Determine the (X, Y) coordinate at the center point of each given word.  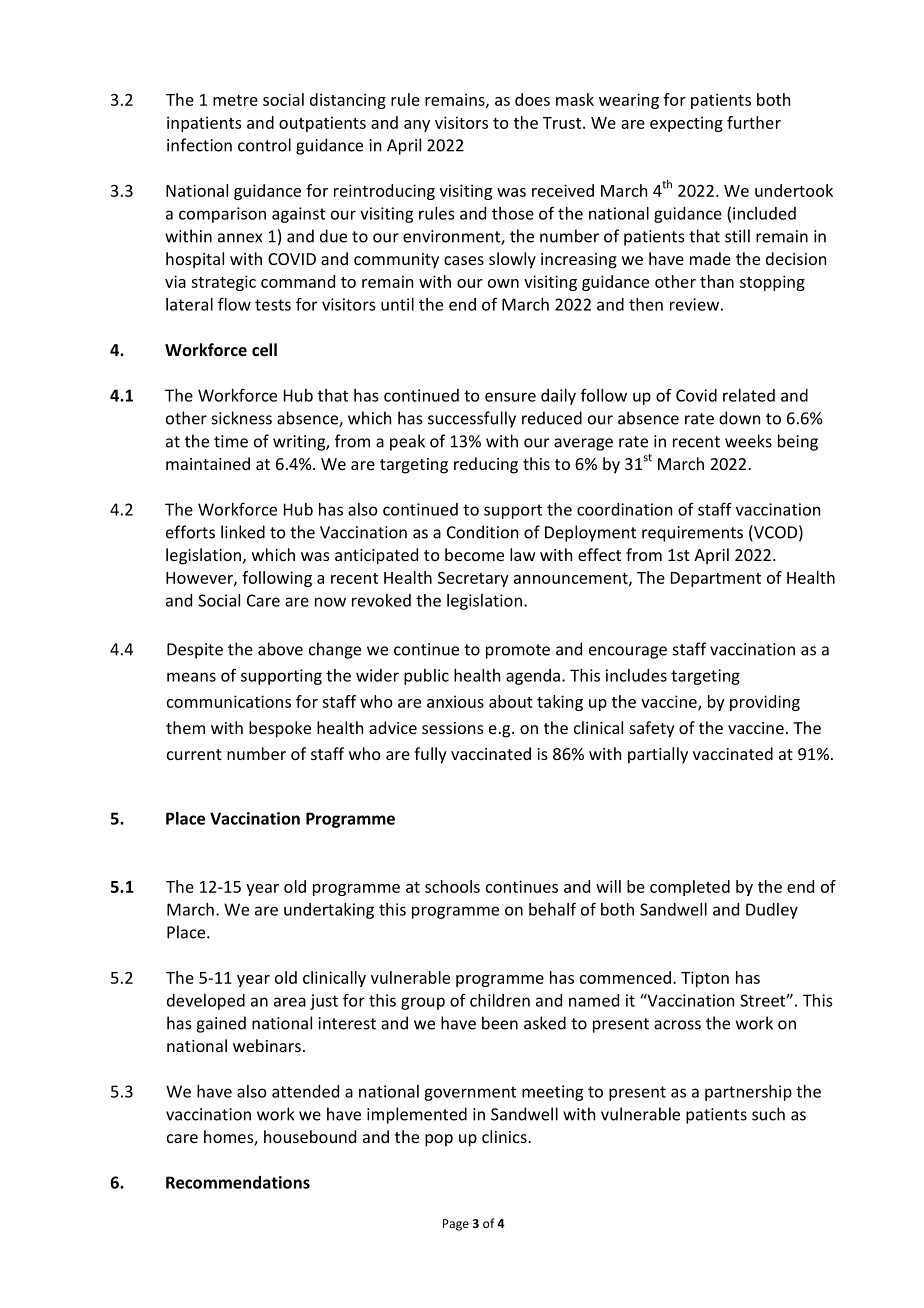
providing (765, 703)
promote (518, 651)
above (280, 649)
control (264, 145)
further (754, 122)
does (532, 99)
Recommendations (238, 1182)
